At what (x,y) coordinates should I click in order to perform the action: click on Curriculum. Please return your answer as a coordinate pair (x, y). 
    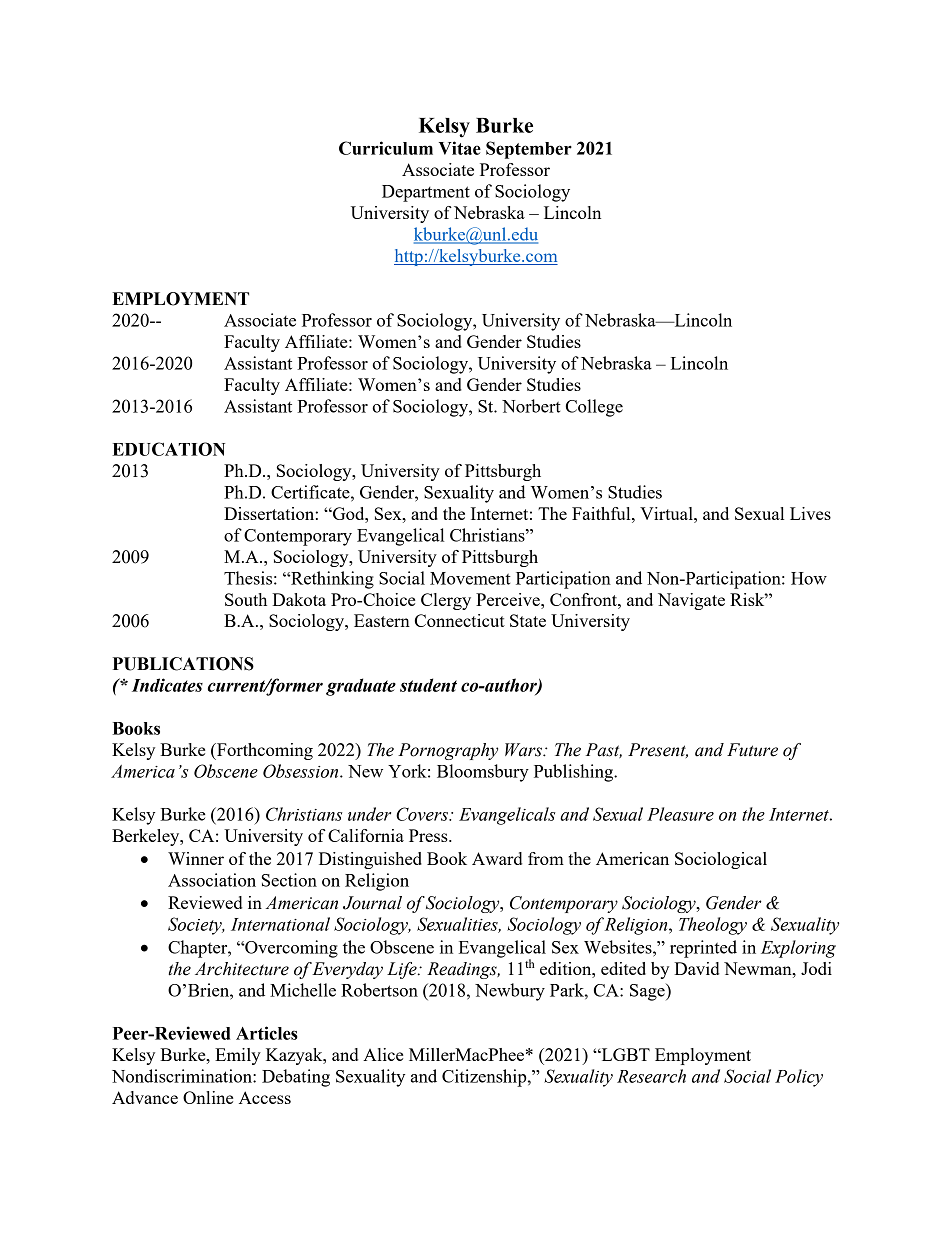
    Looking at the image, I should click on (386, 148).
